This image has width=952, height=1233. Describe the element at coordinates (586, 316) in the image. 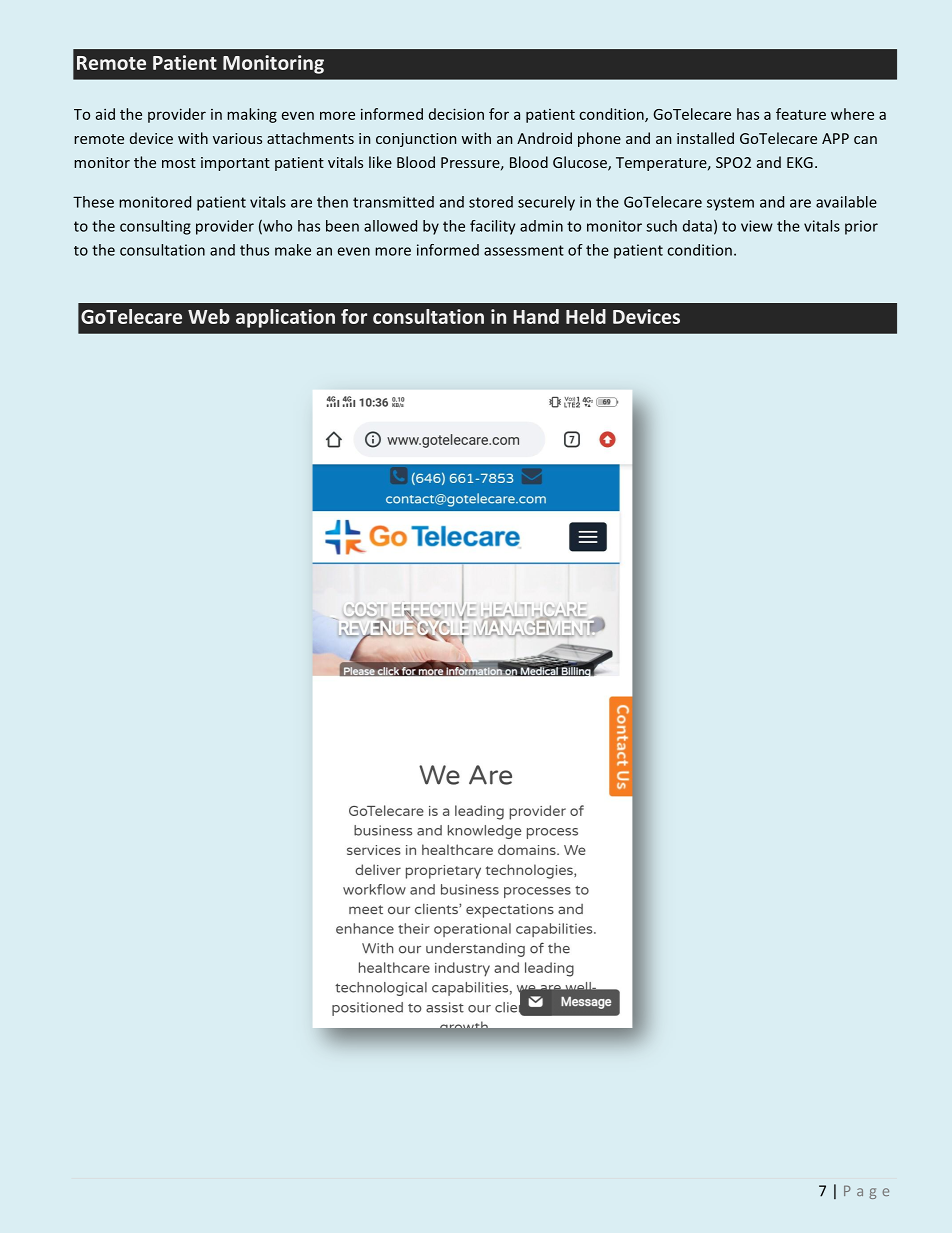

I see `Held` at that location.
